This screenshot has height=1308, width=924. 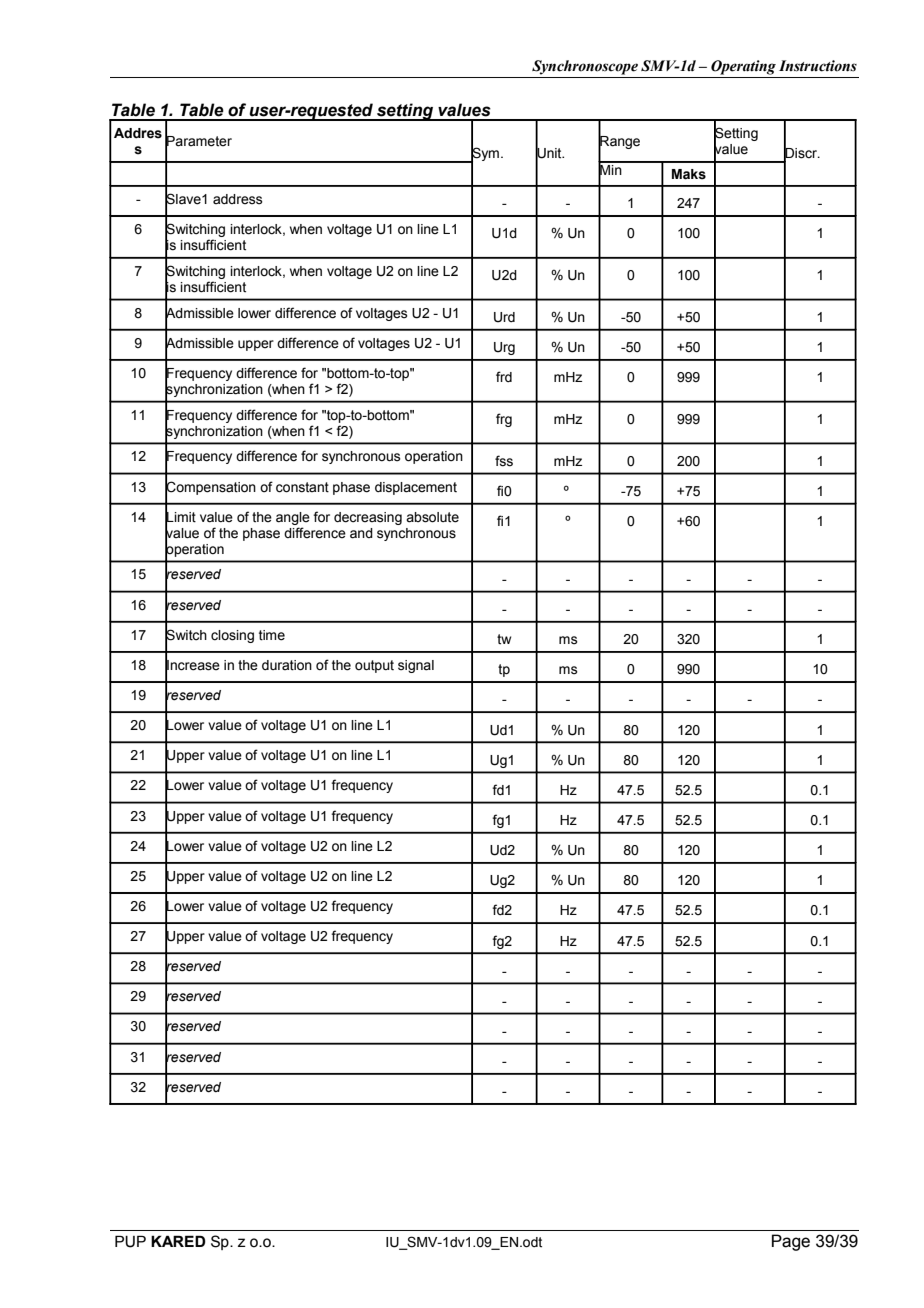 I want to click on PUP, so click(x=130, y=1241).
